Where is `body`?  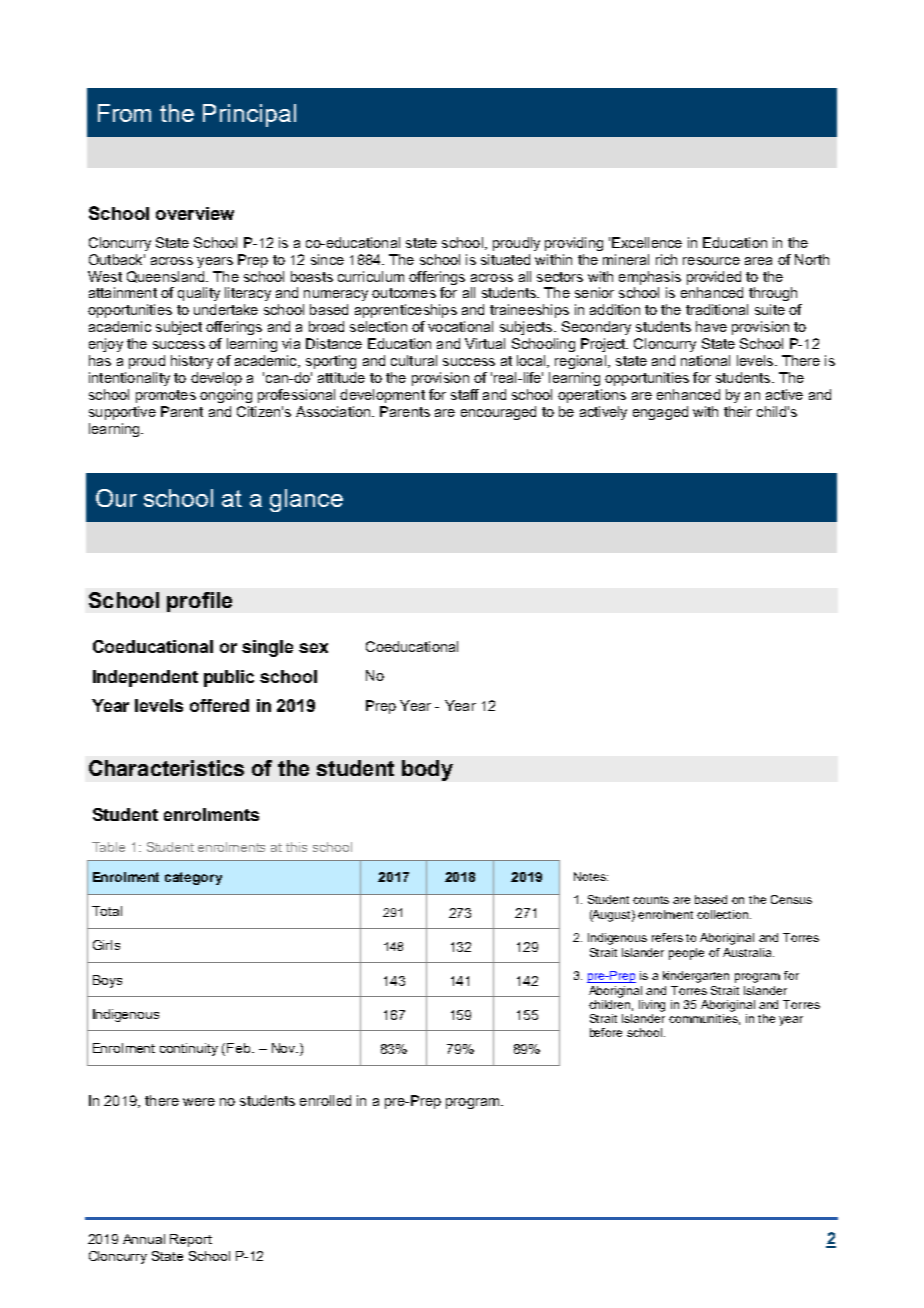
body is located at coordinates (427, 770).
